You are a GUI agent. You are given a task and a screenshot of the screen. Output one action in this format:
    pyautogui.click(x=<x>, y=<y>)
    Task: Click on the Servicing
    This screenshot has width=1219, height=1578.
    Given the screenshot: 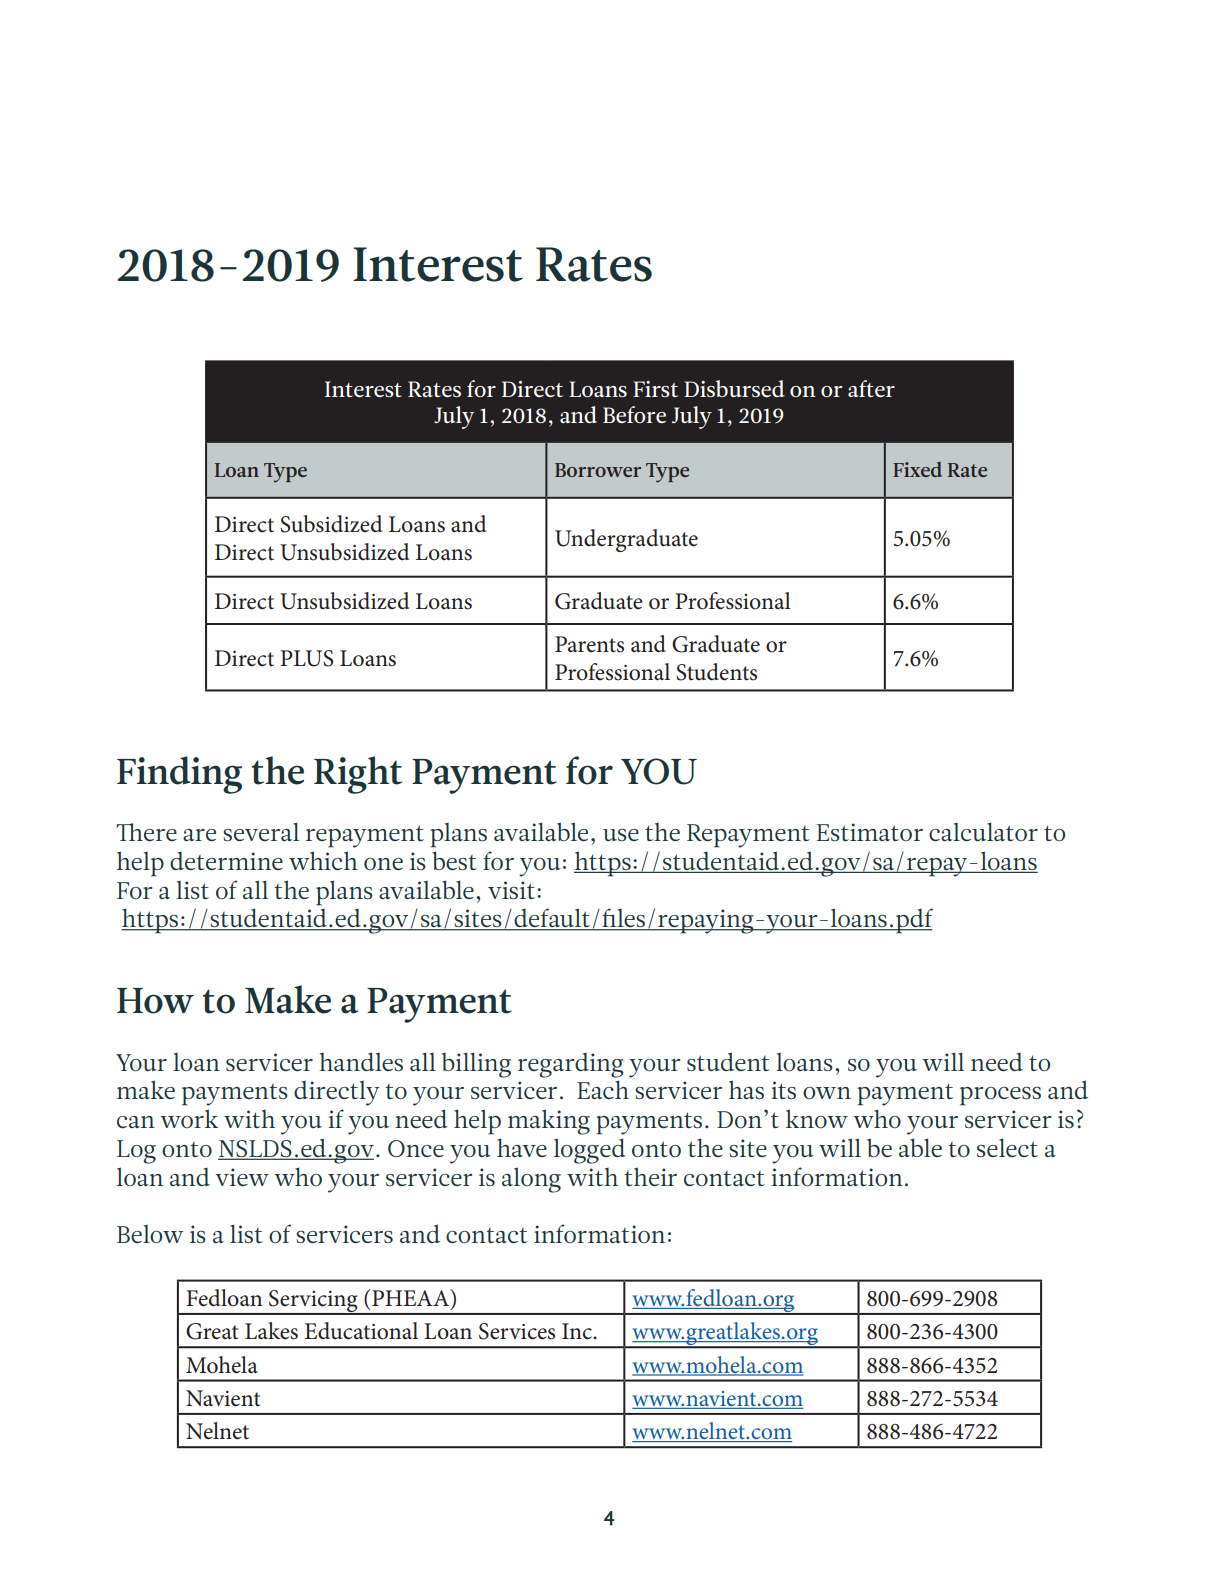 What is the action you would take?
    pyautogui.click(x=313, y=1302)
